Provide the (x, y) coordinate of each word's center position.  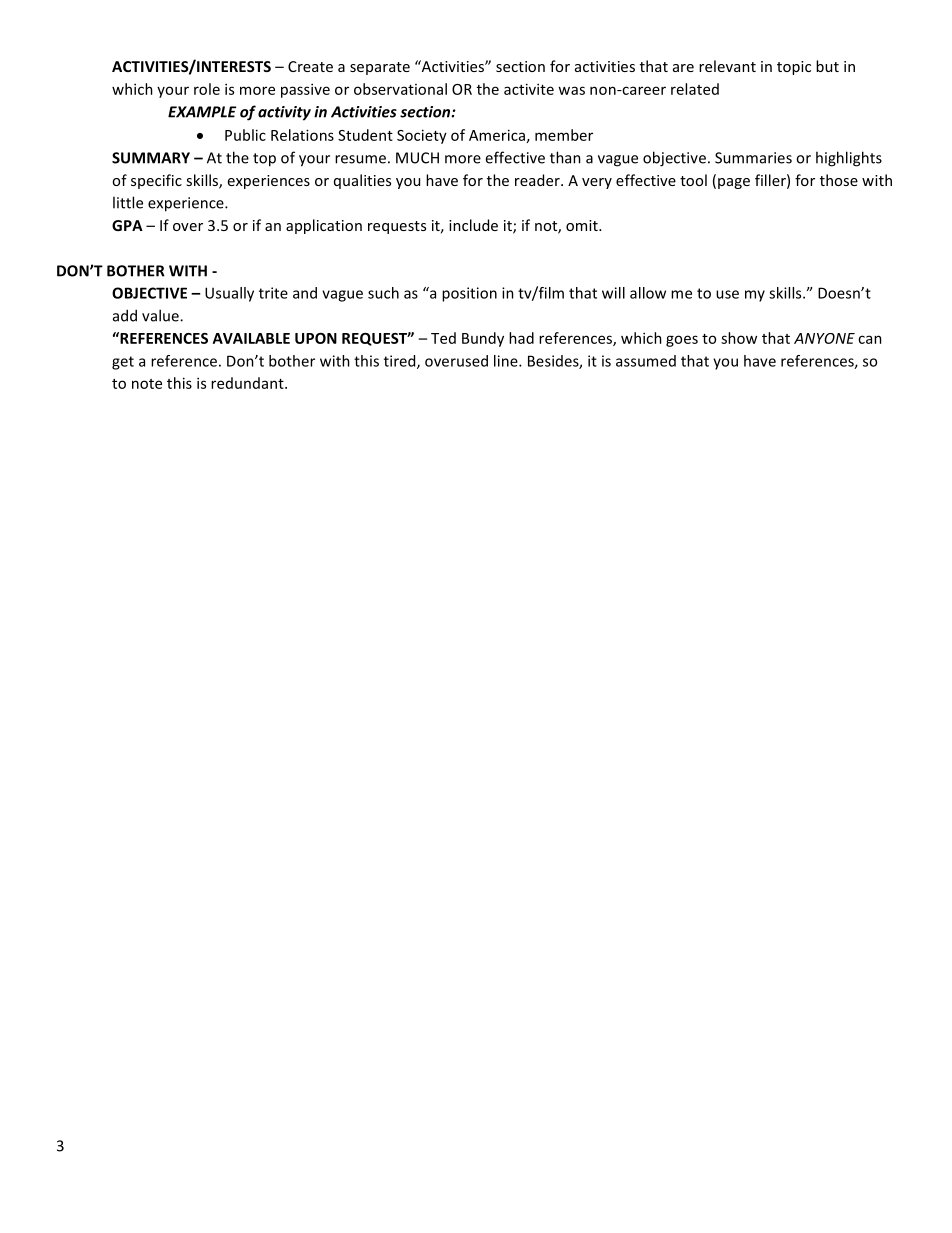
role (207, 89)
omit (583, 225)
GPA (127, 225)
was (571, 90)
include (473, 225)
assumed (646, 361)
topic (794, 68)
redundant (248, 383)
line (507, 361)
